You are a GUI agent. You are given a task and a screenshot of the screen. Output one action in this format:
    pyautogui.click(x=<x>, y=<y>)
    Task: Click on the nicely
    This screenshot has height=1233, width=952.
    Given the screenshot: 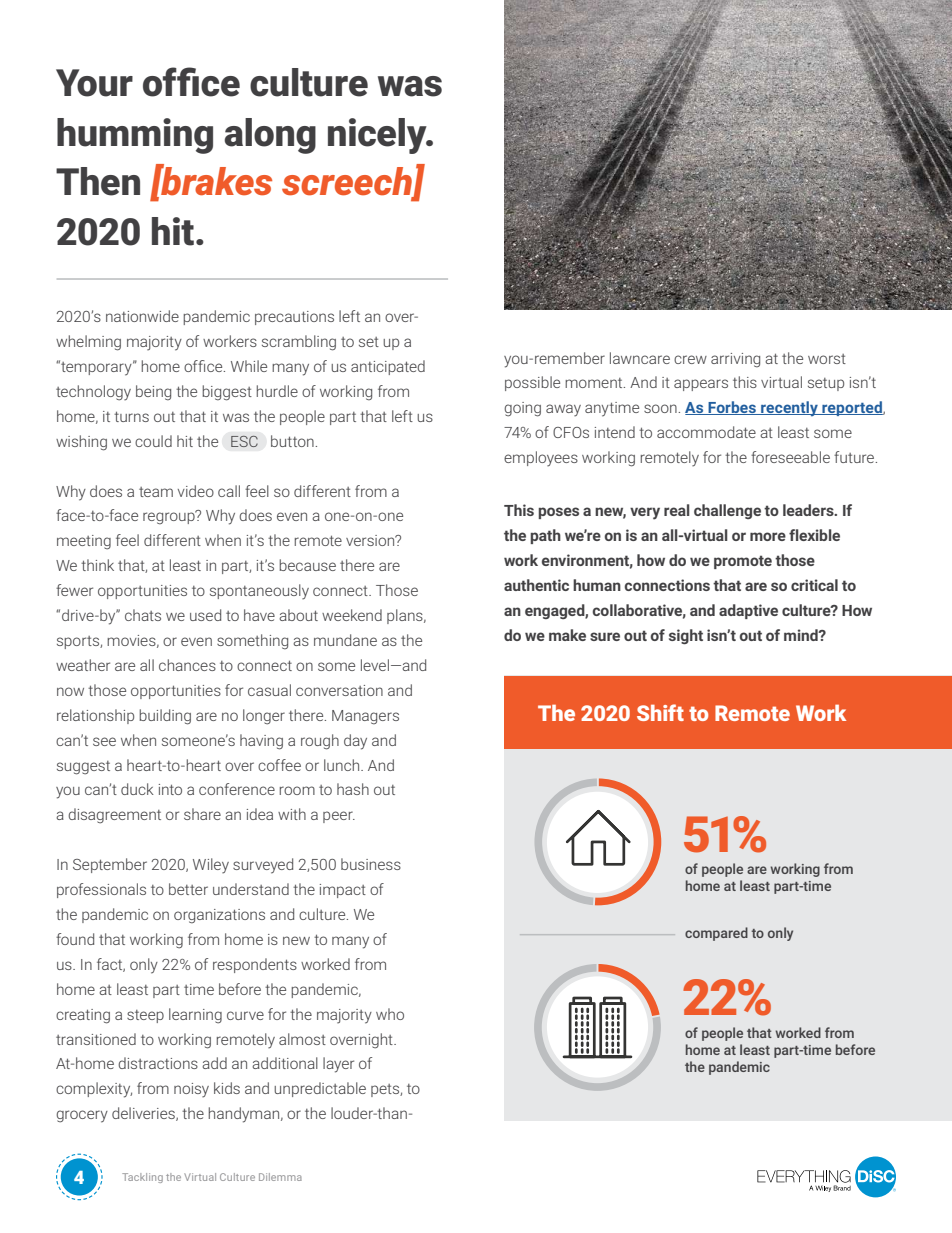 What is the action you would take?
    pyautogui.click(x=378, y=136)
